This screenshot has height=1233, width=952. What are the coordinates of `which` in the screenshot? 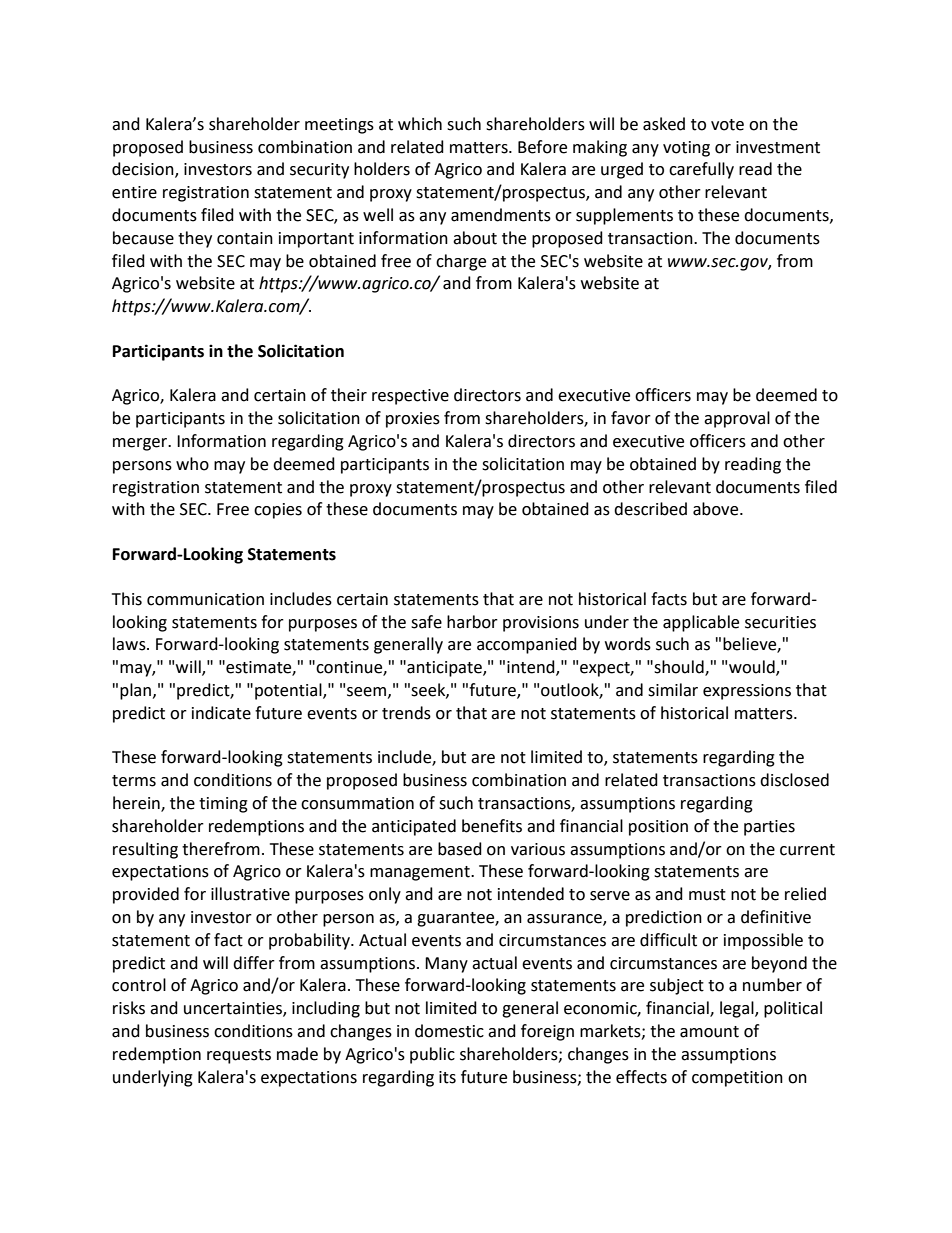 It's located at (420, 124).
